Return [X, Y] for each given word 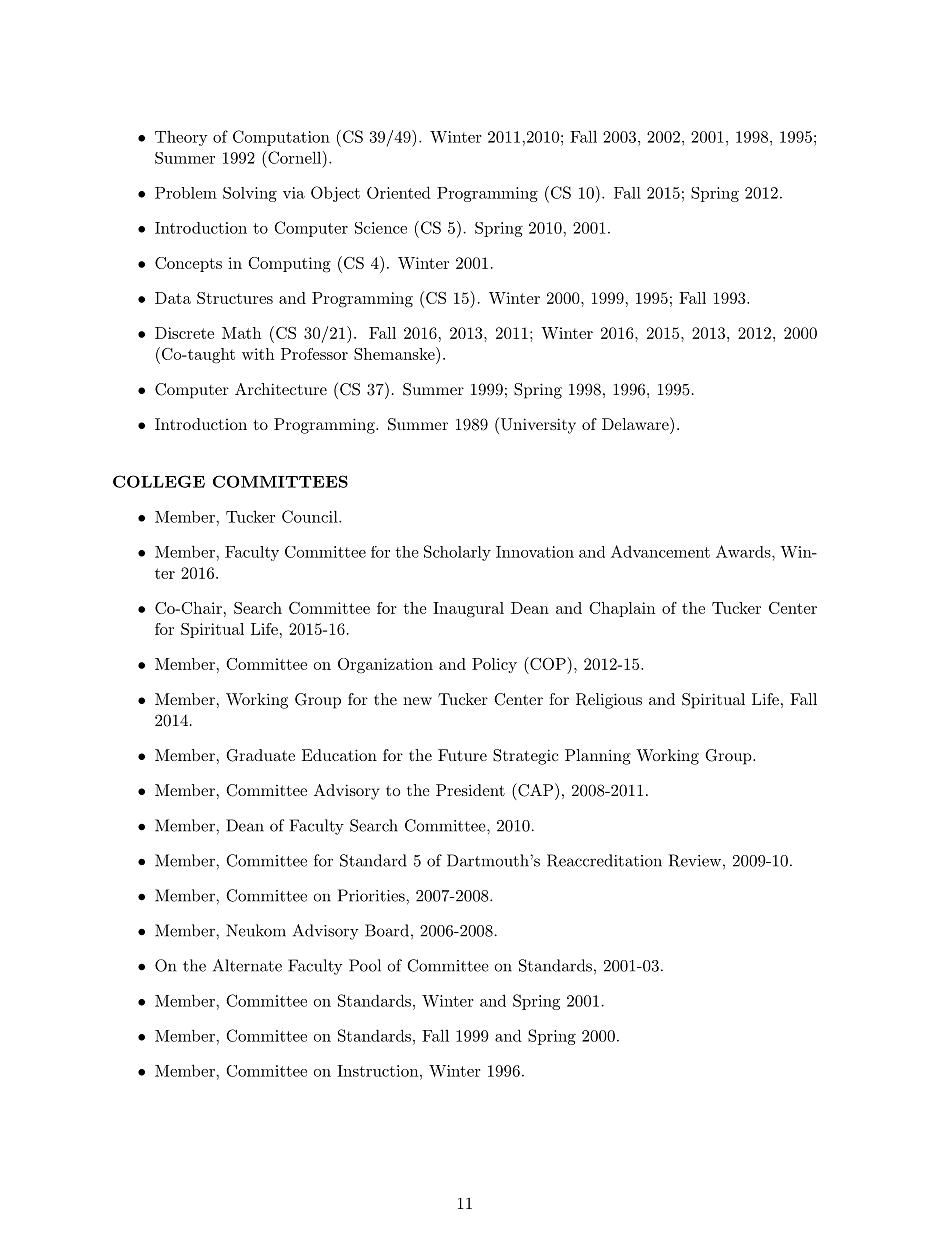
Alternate [247, 965]
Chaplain [622, 609]
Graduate [260, 755]
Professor [314, 354]
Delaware [636, 423]
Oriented [399, 192]
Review [695, 860]
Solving [250, 194]
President [470, 790]
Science [381, 228]
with [258, 354]
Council [311, 516]
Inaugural [468, 610]
